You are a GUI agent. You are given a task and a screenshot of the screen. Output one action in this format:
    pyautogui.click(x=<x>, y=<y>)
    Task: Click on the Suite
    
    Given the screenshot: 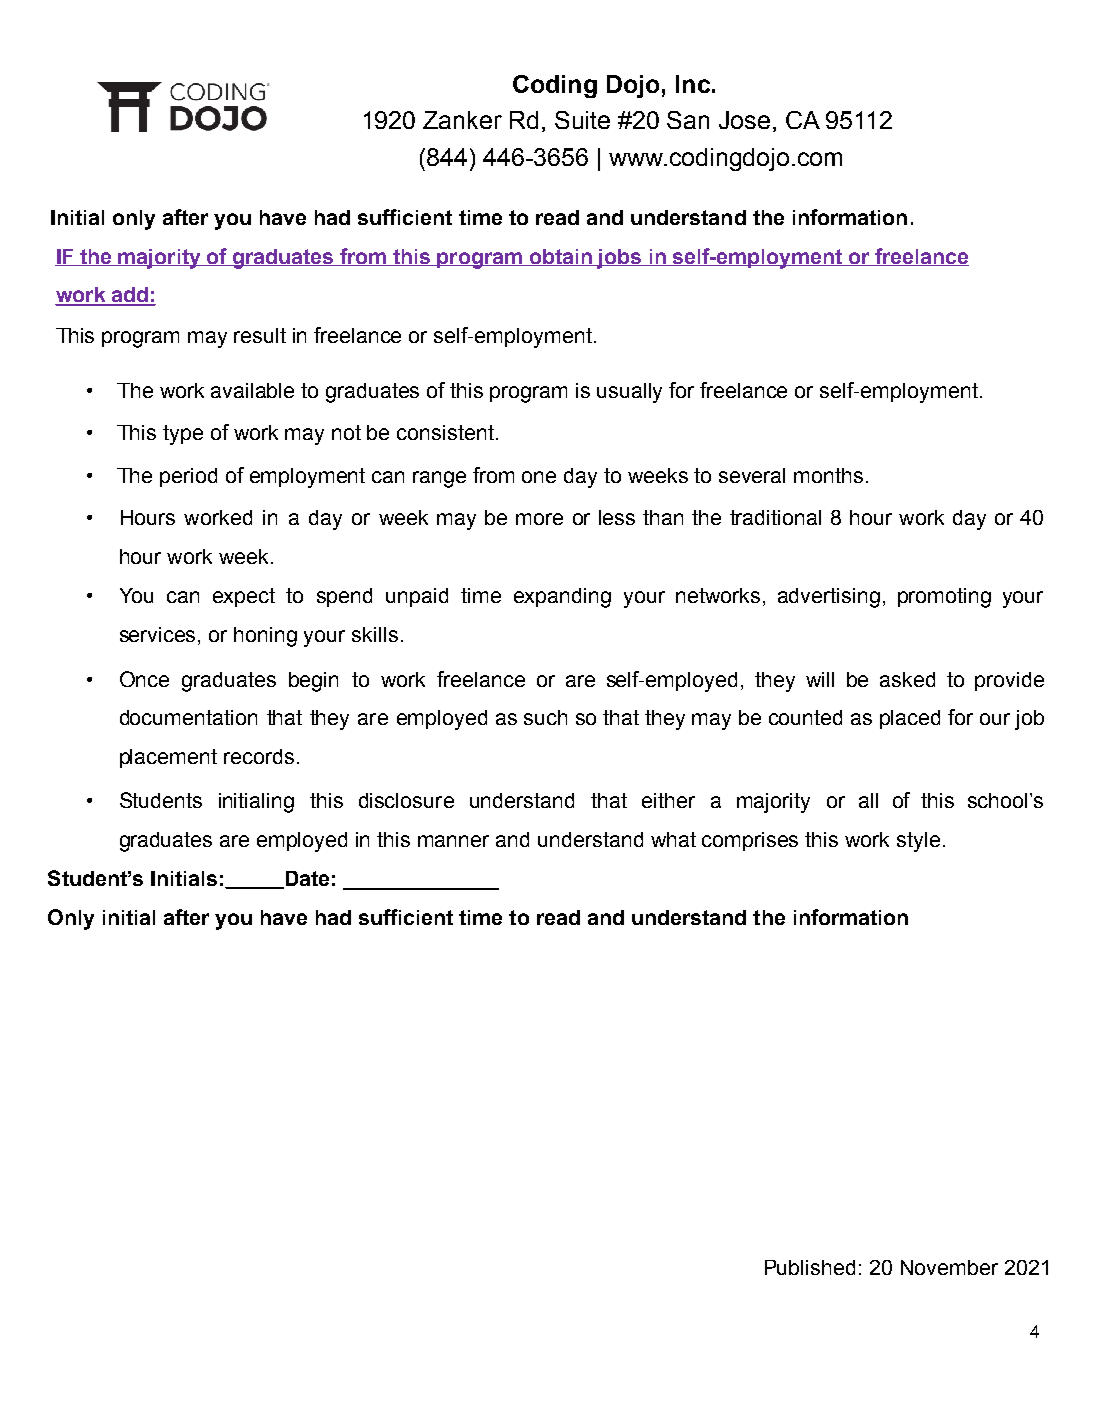 What is the action you would take?
    pyautogui.click(x=582, y=120)
